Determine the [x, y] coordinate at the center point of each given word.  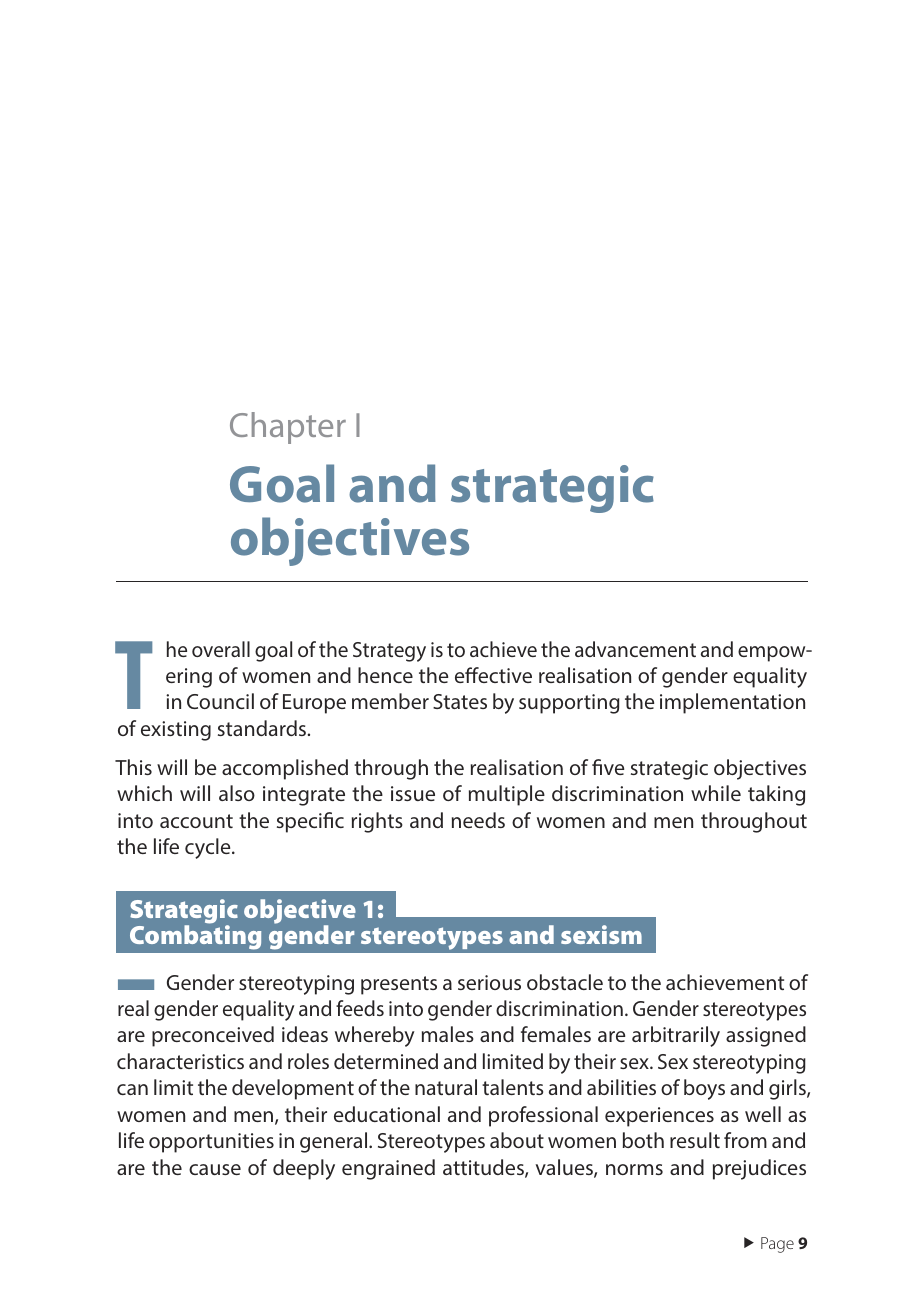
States [460, 701]
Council [220, 701]
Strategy [389, 652]
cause [215, 1169]
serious [489, 982]
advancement [635, 649]
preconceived [213, 1036]
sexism [601, 934]
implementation [732, 703]
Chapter [288, 428]
